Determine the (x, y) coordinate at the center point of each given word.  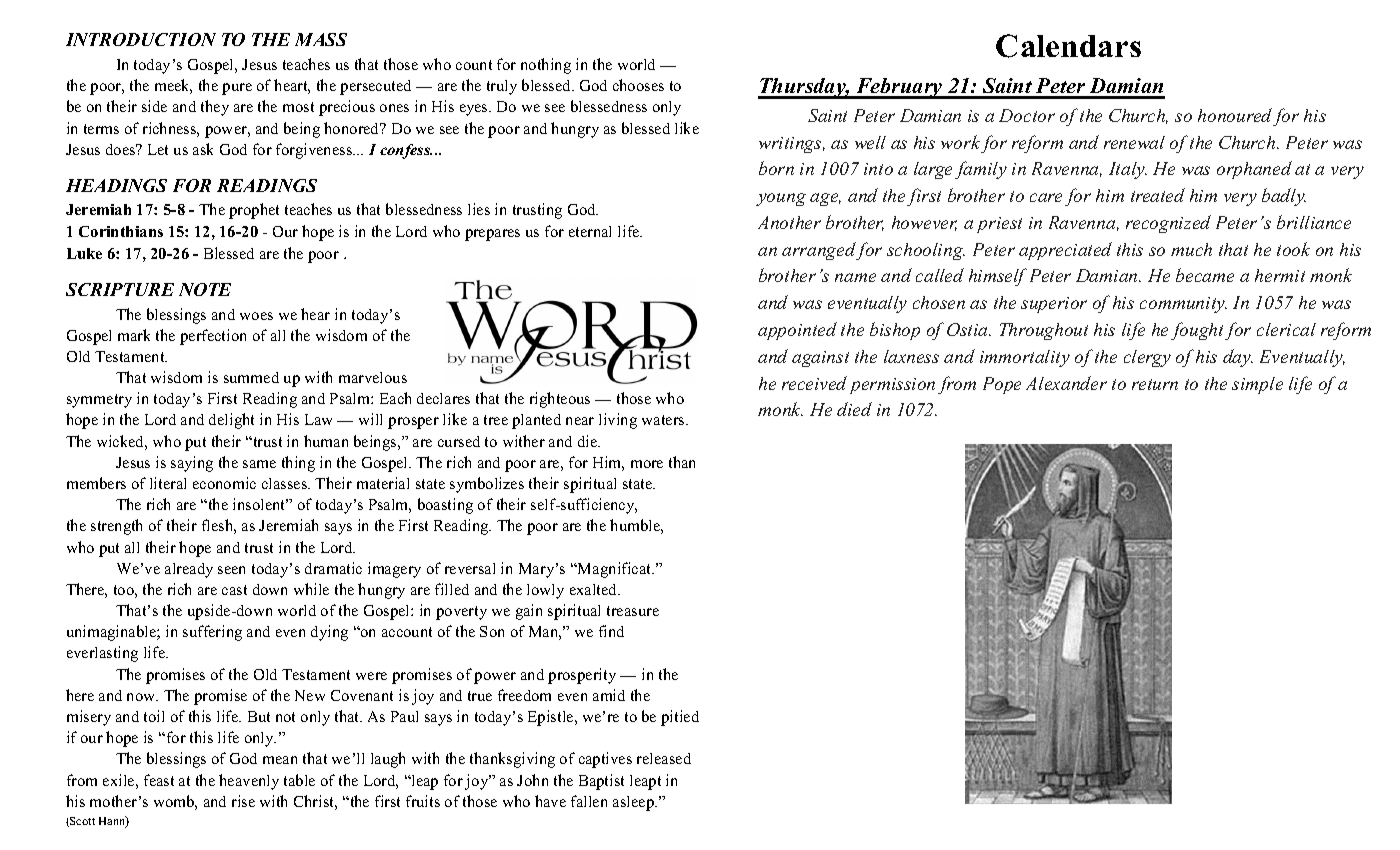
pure (237, 89)
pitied (680, 718)
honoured (1235, 115)
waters (664, 420)
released (664, 758)
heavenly (249, 782)
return (1155, 384)
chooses (638, 85)
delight (231, 421)
